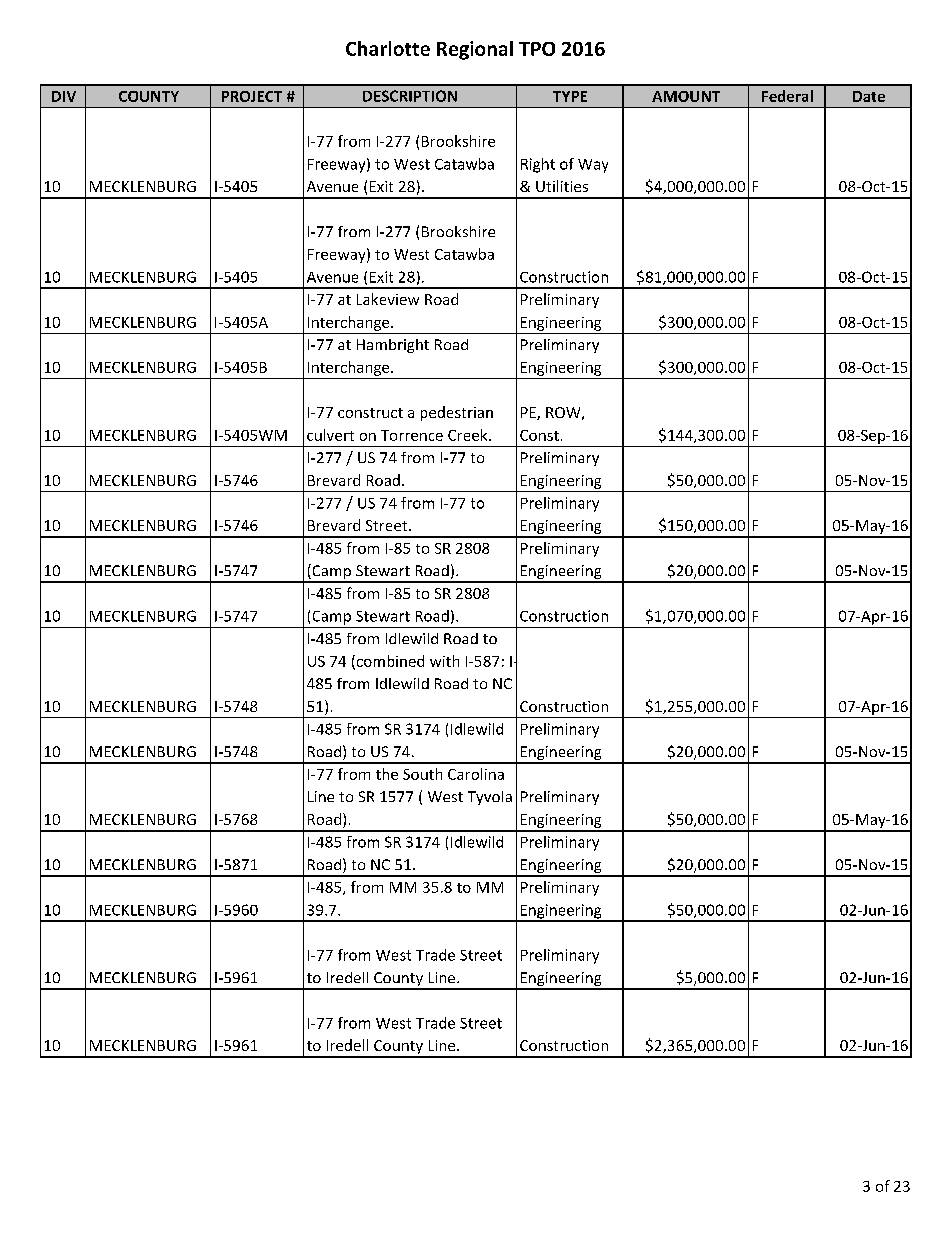 The image size is (952, 1233). I want to click on PROJECT, so click(252, 96).
